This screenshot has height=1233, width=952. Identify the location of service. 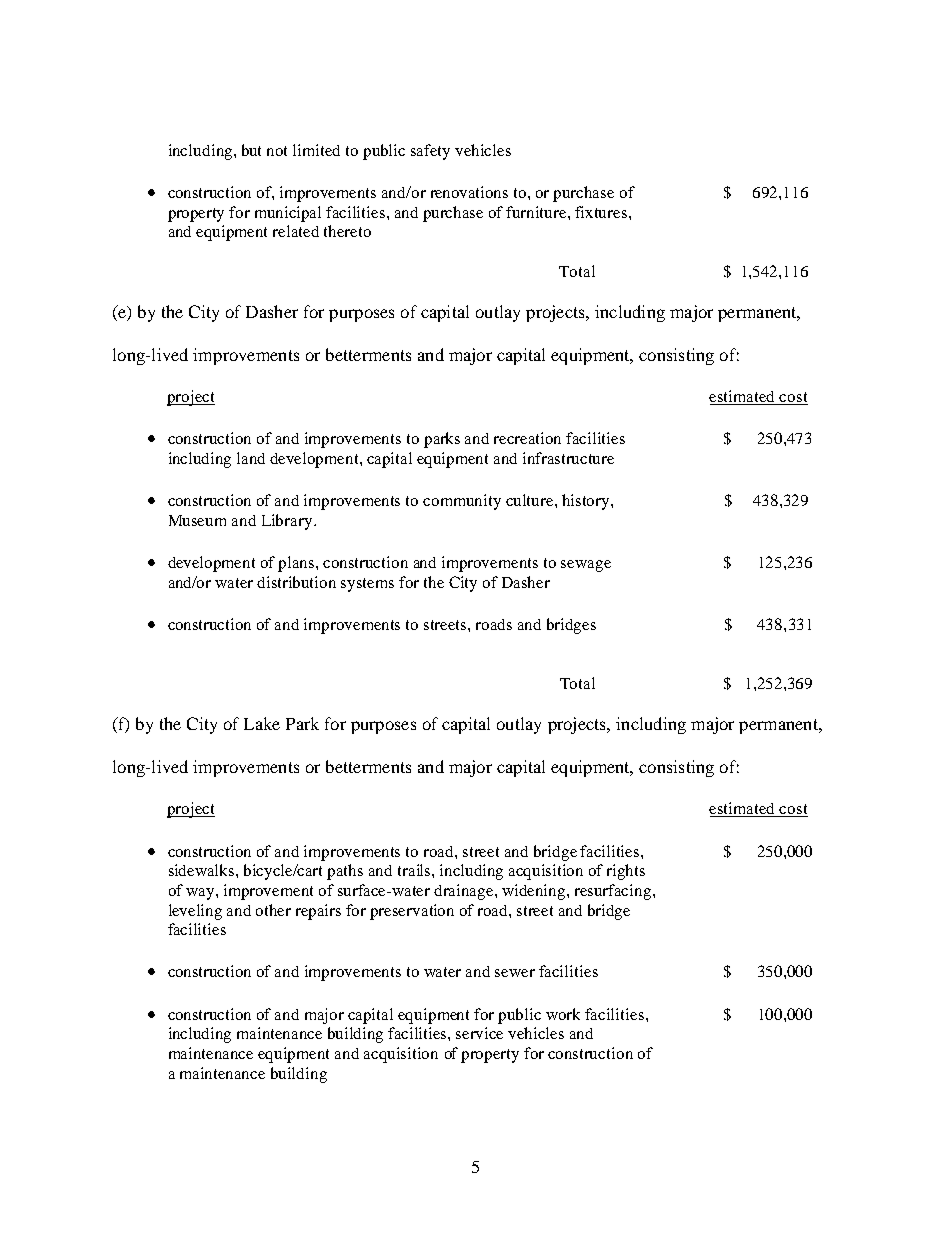
(479, 1033).
